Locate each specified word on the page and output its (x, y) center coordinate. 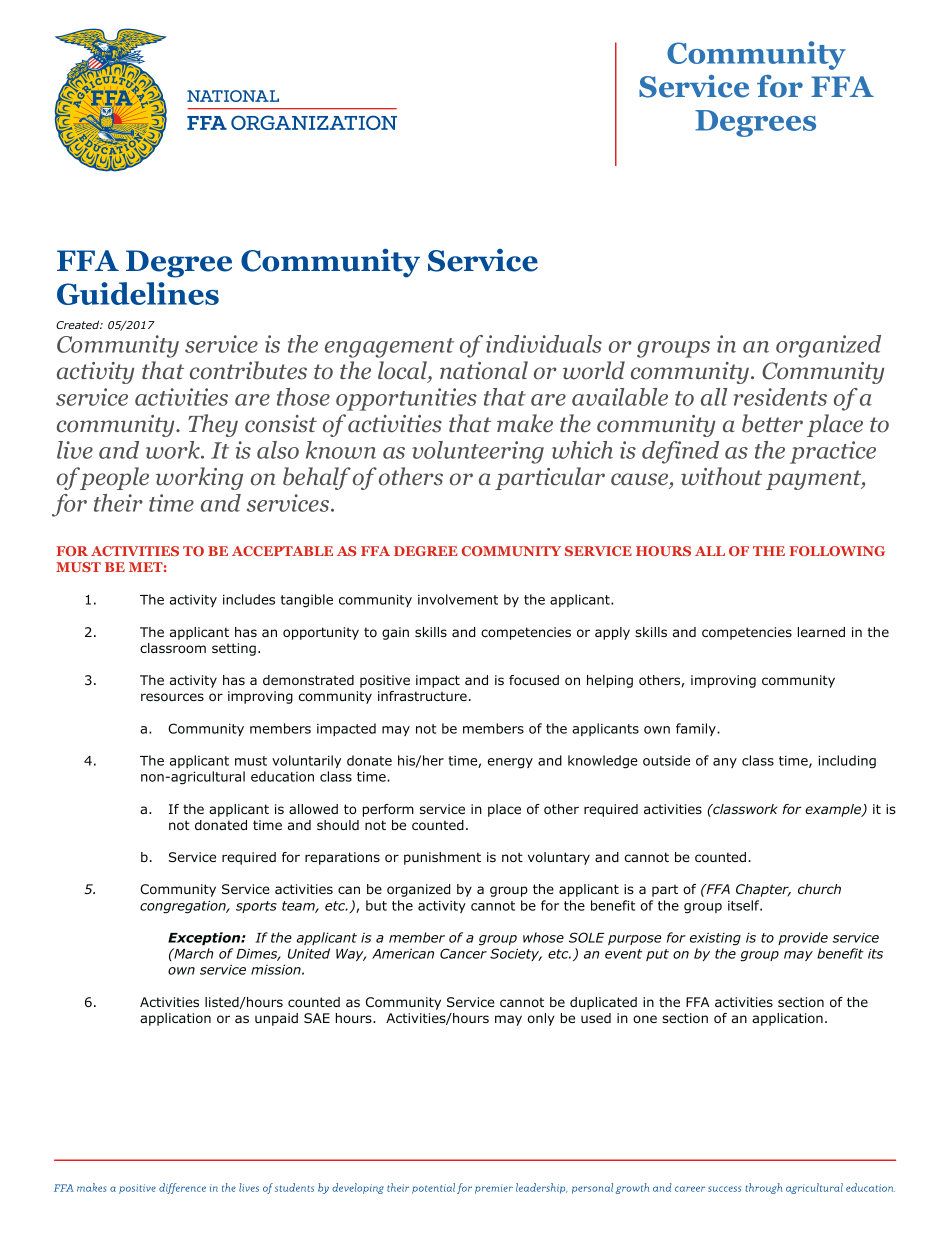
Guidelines (138, 293)
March (192, 953)
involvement (458, 599)
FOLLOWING (837, 551)
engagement (389, 348)
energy (510, 763)
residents (780, 397)
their (118, 503)
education (282, 776)
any (725, 763)
